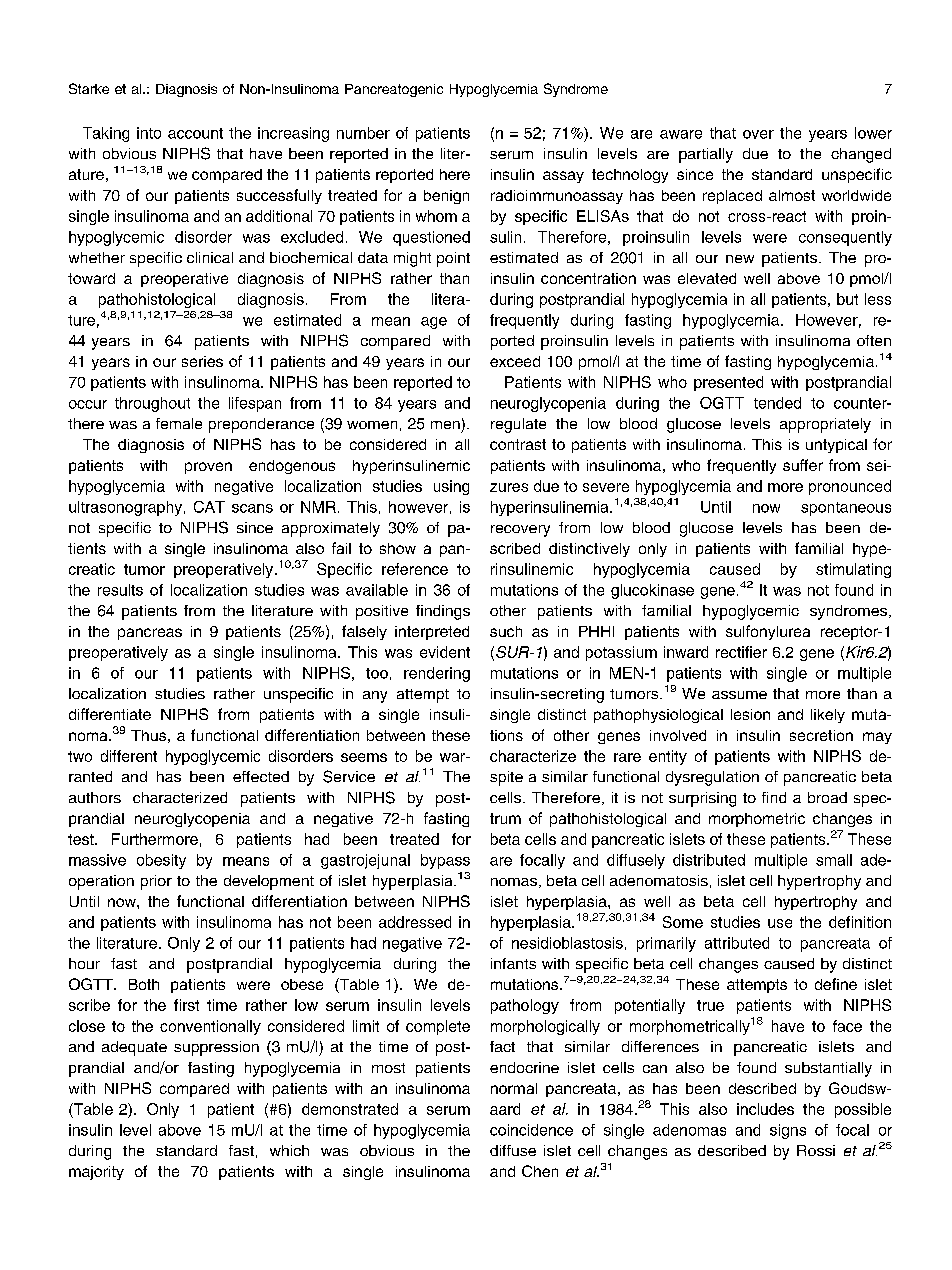  What do you see at coordinates (195, 133) in the screenshot?
I see `account` at bounding box center [195, 133].
